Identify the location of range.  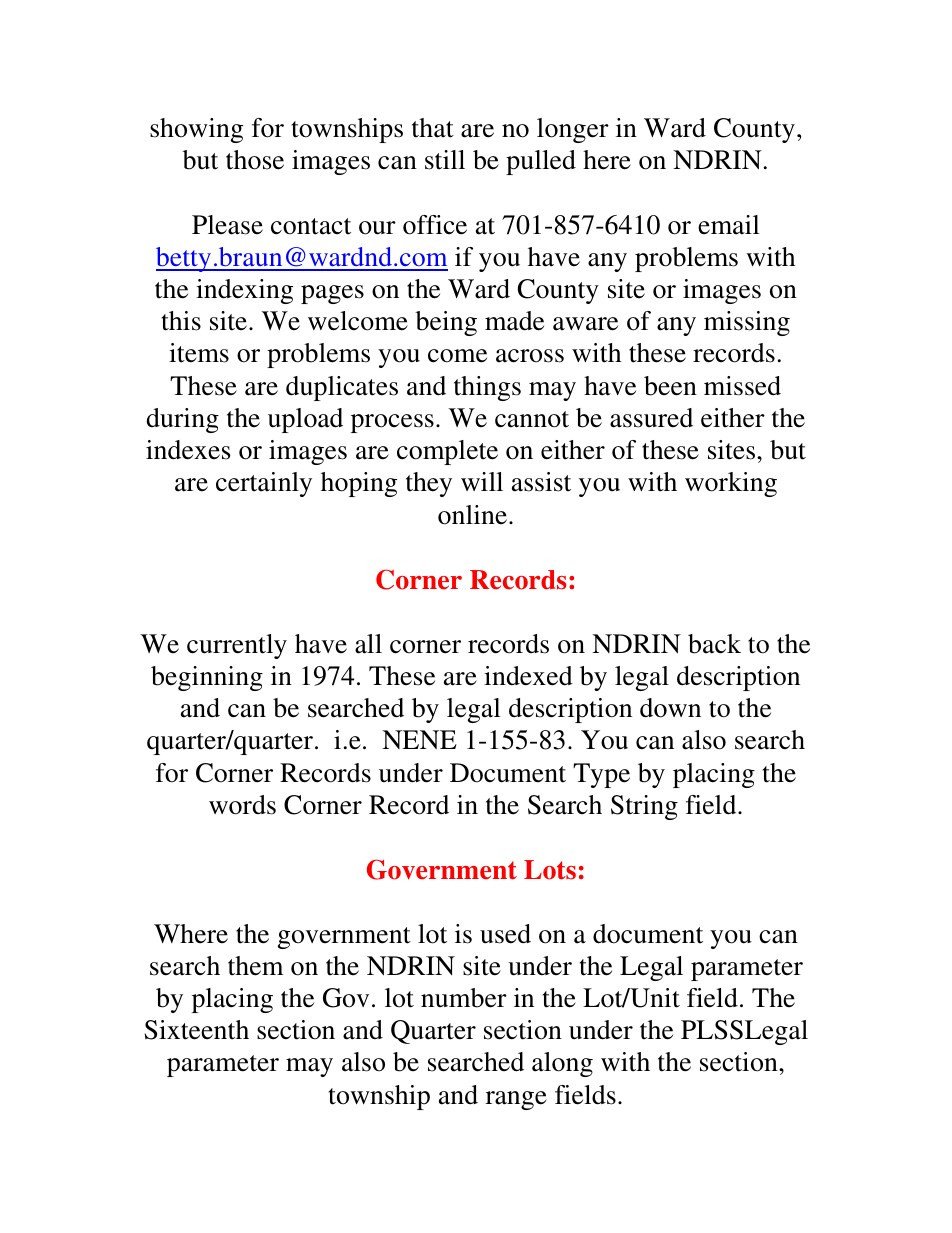
(516, 1100).
